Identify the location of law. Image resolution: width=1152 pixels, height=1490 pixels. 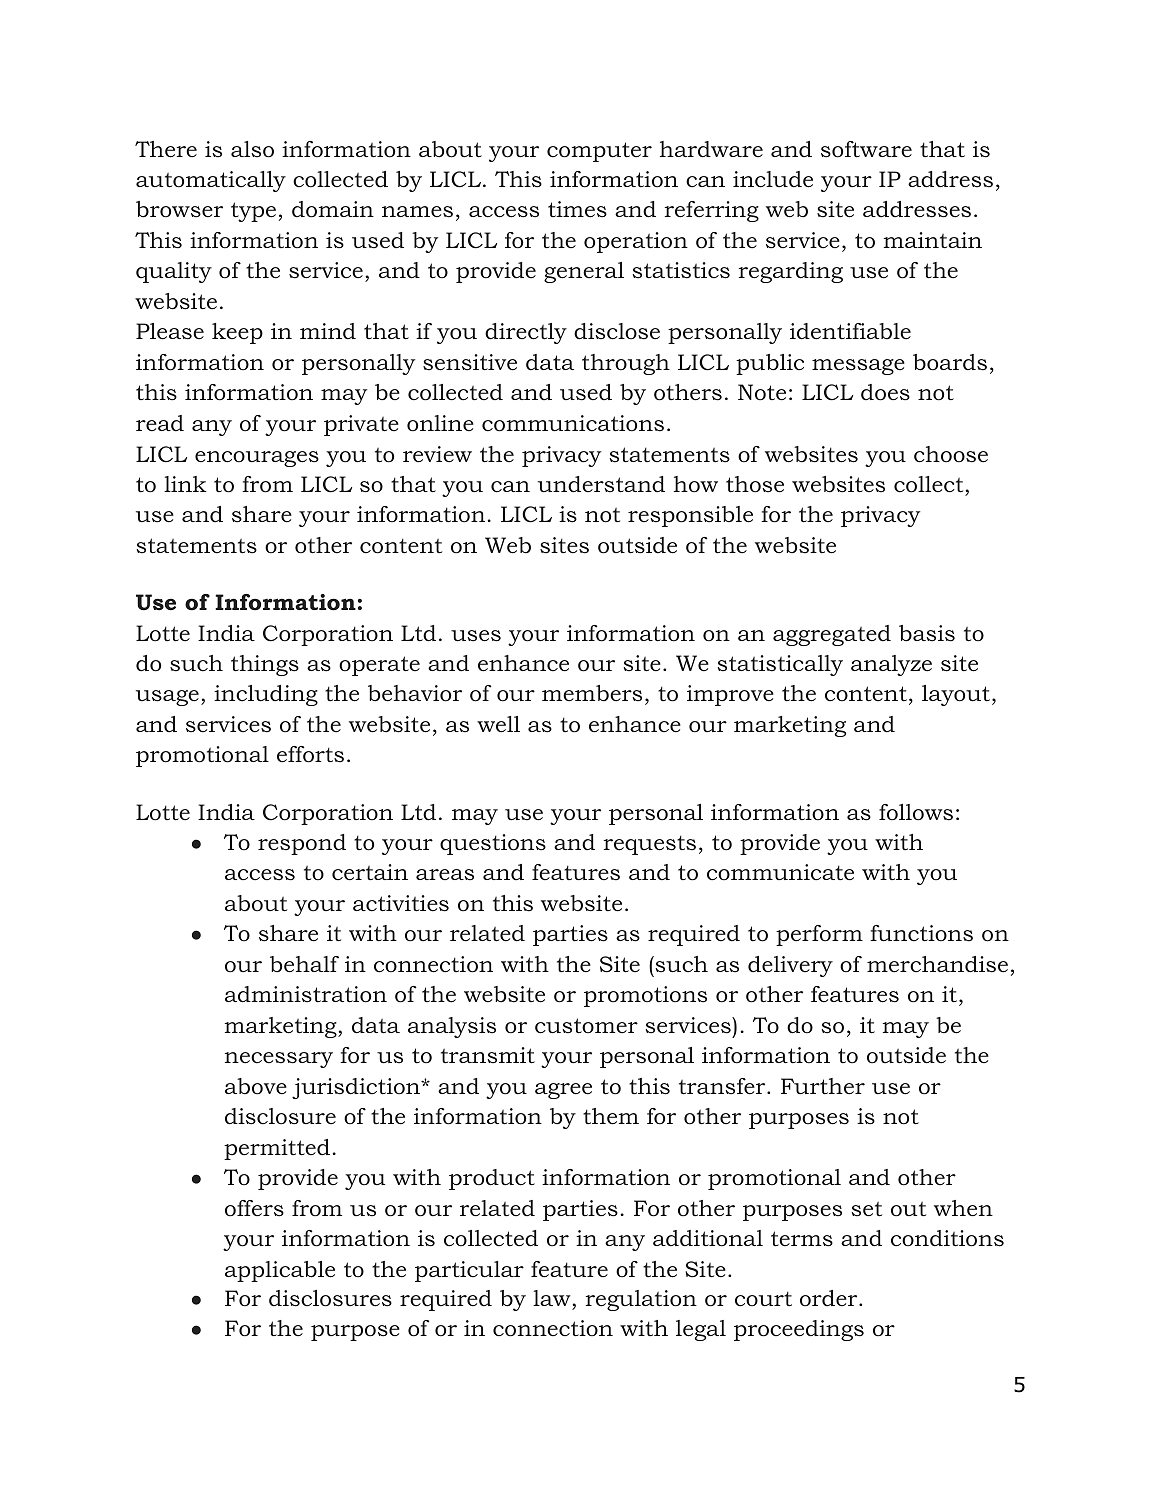
(552, 1298).
